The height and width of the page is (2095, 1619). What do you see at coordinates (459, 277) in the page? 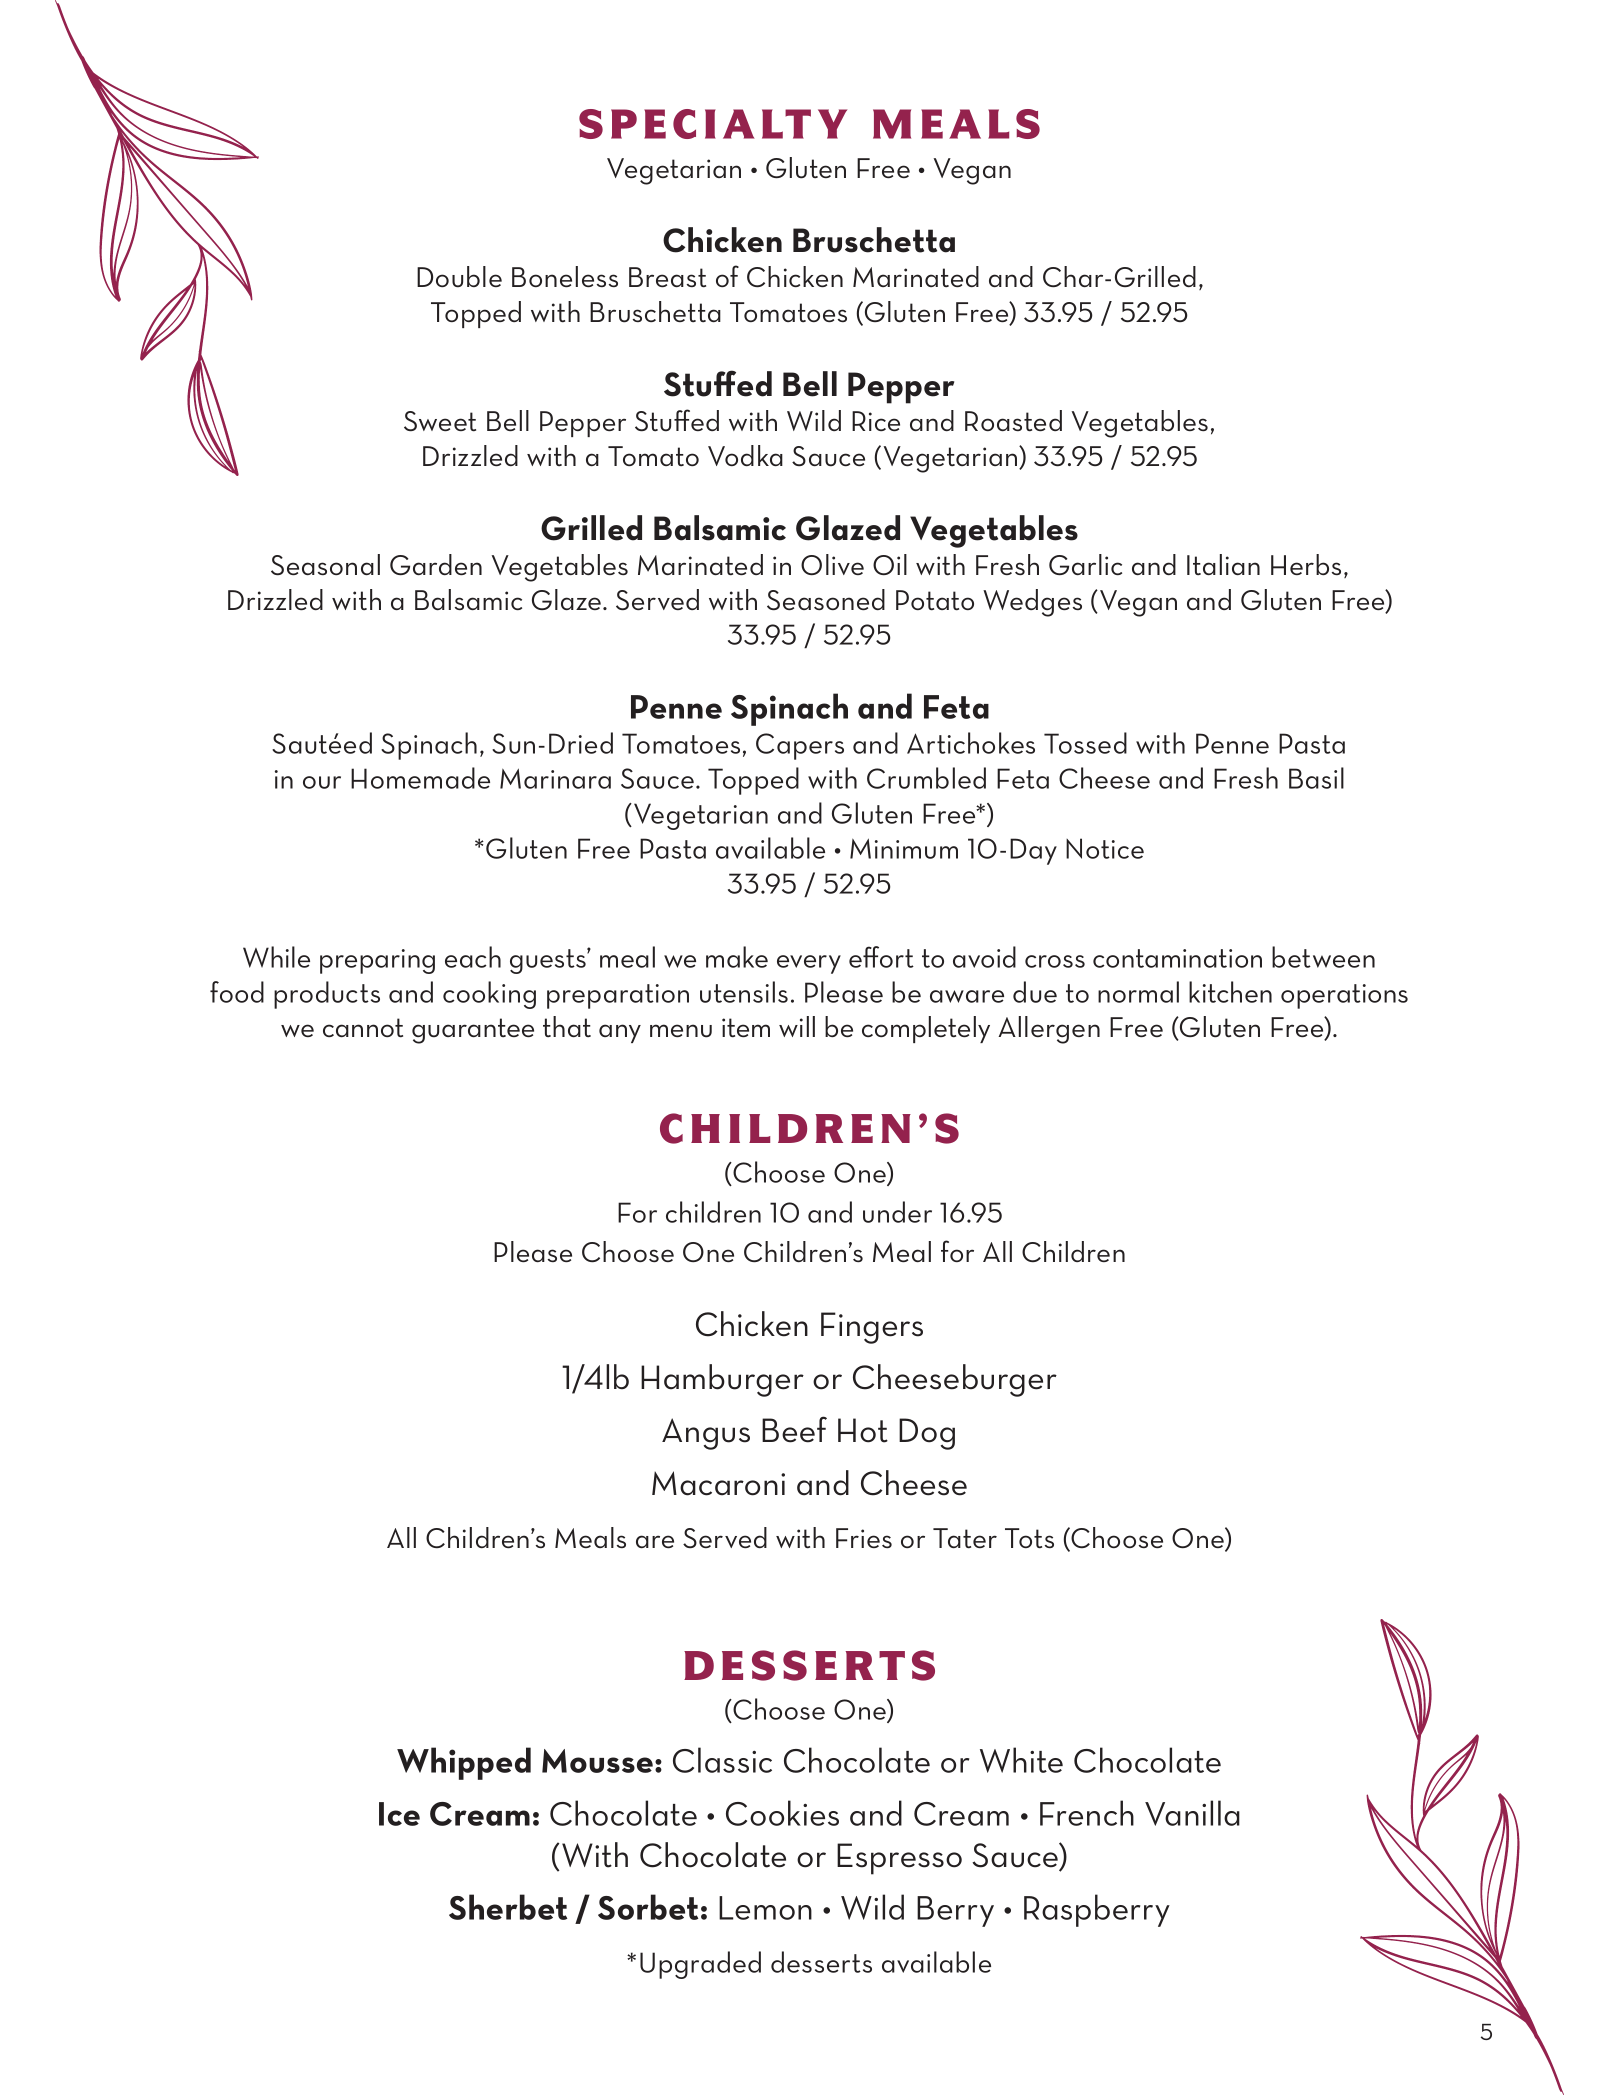
I see `Double` at bounding box center [459, 277].
